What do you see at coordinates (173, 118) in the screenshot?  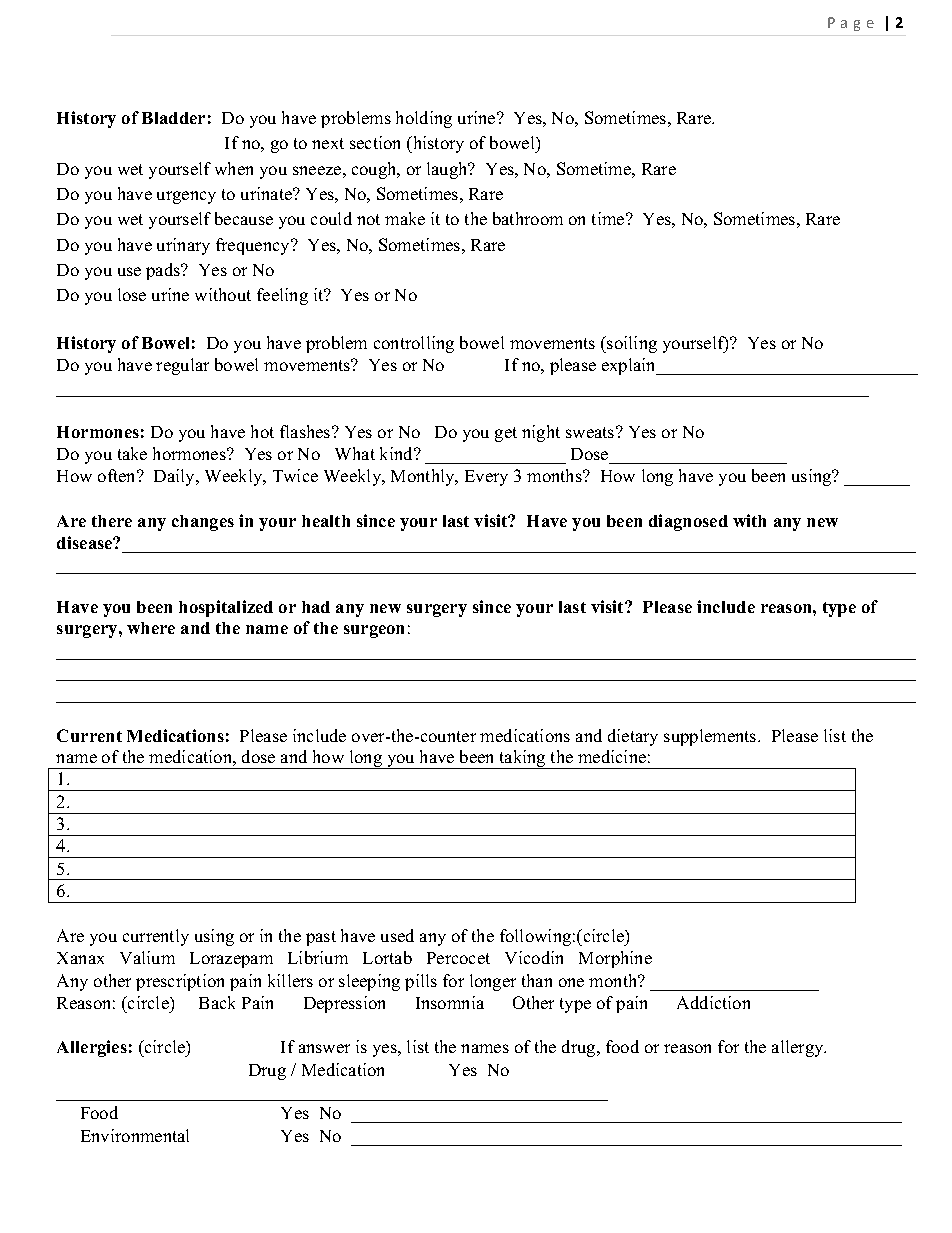 I see `Bladder` at bounding box center [173, 118].
